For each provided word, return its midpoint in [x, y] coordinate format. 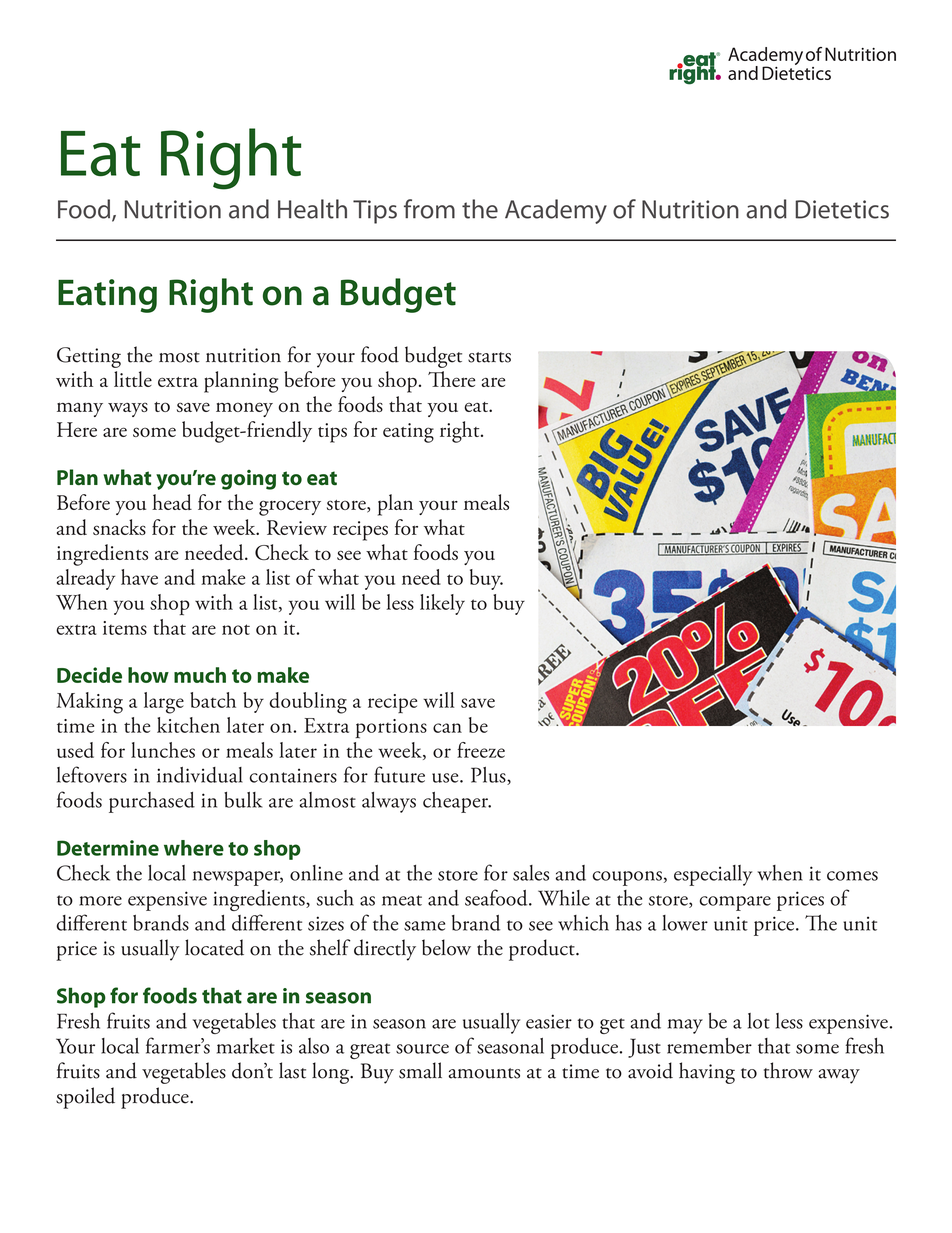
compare [735, 903]
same [424, 926]
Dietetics [842, 209]
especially [713, 875]
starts [489, 357]
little [133, 379]
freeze [481, 750]
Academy [556, 211]
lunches [163, 750]
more [100, 901]
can [447, 728]
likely [442, 604]
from [429, 209]
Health [312, 209]
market [246, 1046]
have [139, 577]
